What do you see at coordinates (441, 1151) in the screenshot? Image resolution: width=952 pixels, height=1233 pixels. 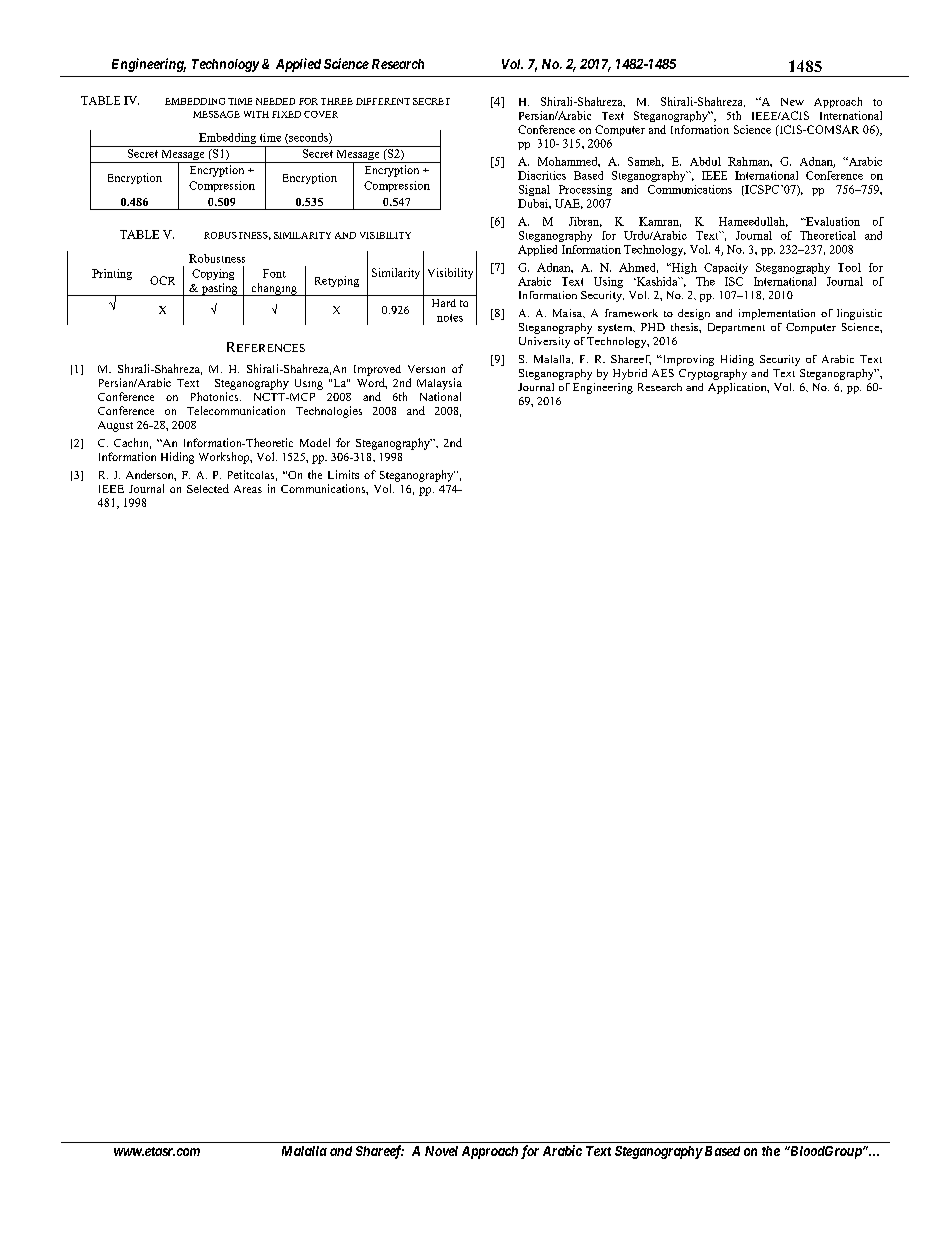 I see `Novel` at bounding box center [441, 1151].
